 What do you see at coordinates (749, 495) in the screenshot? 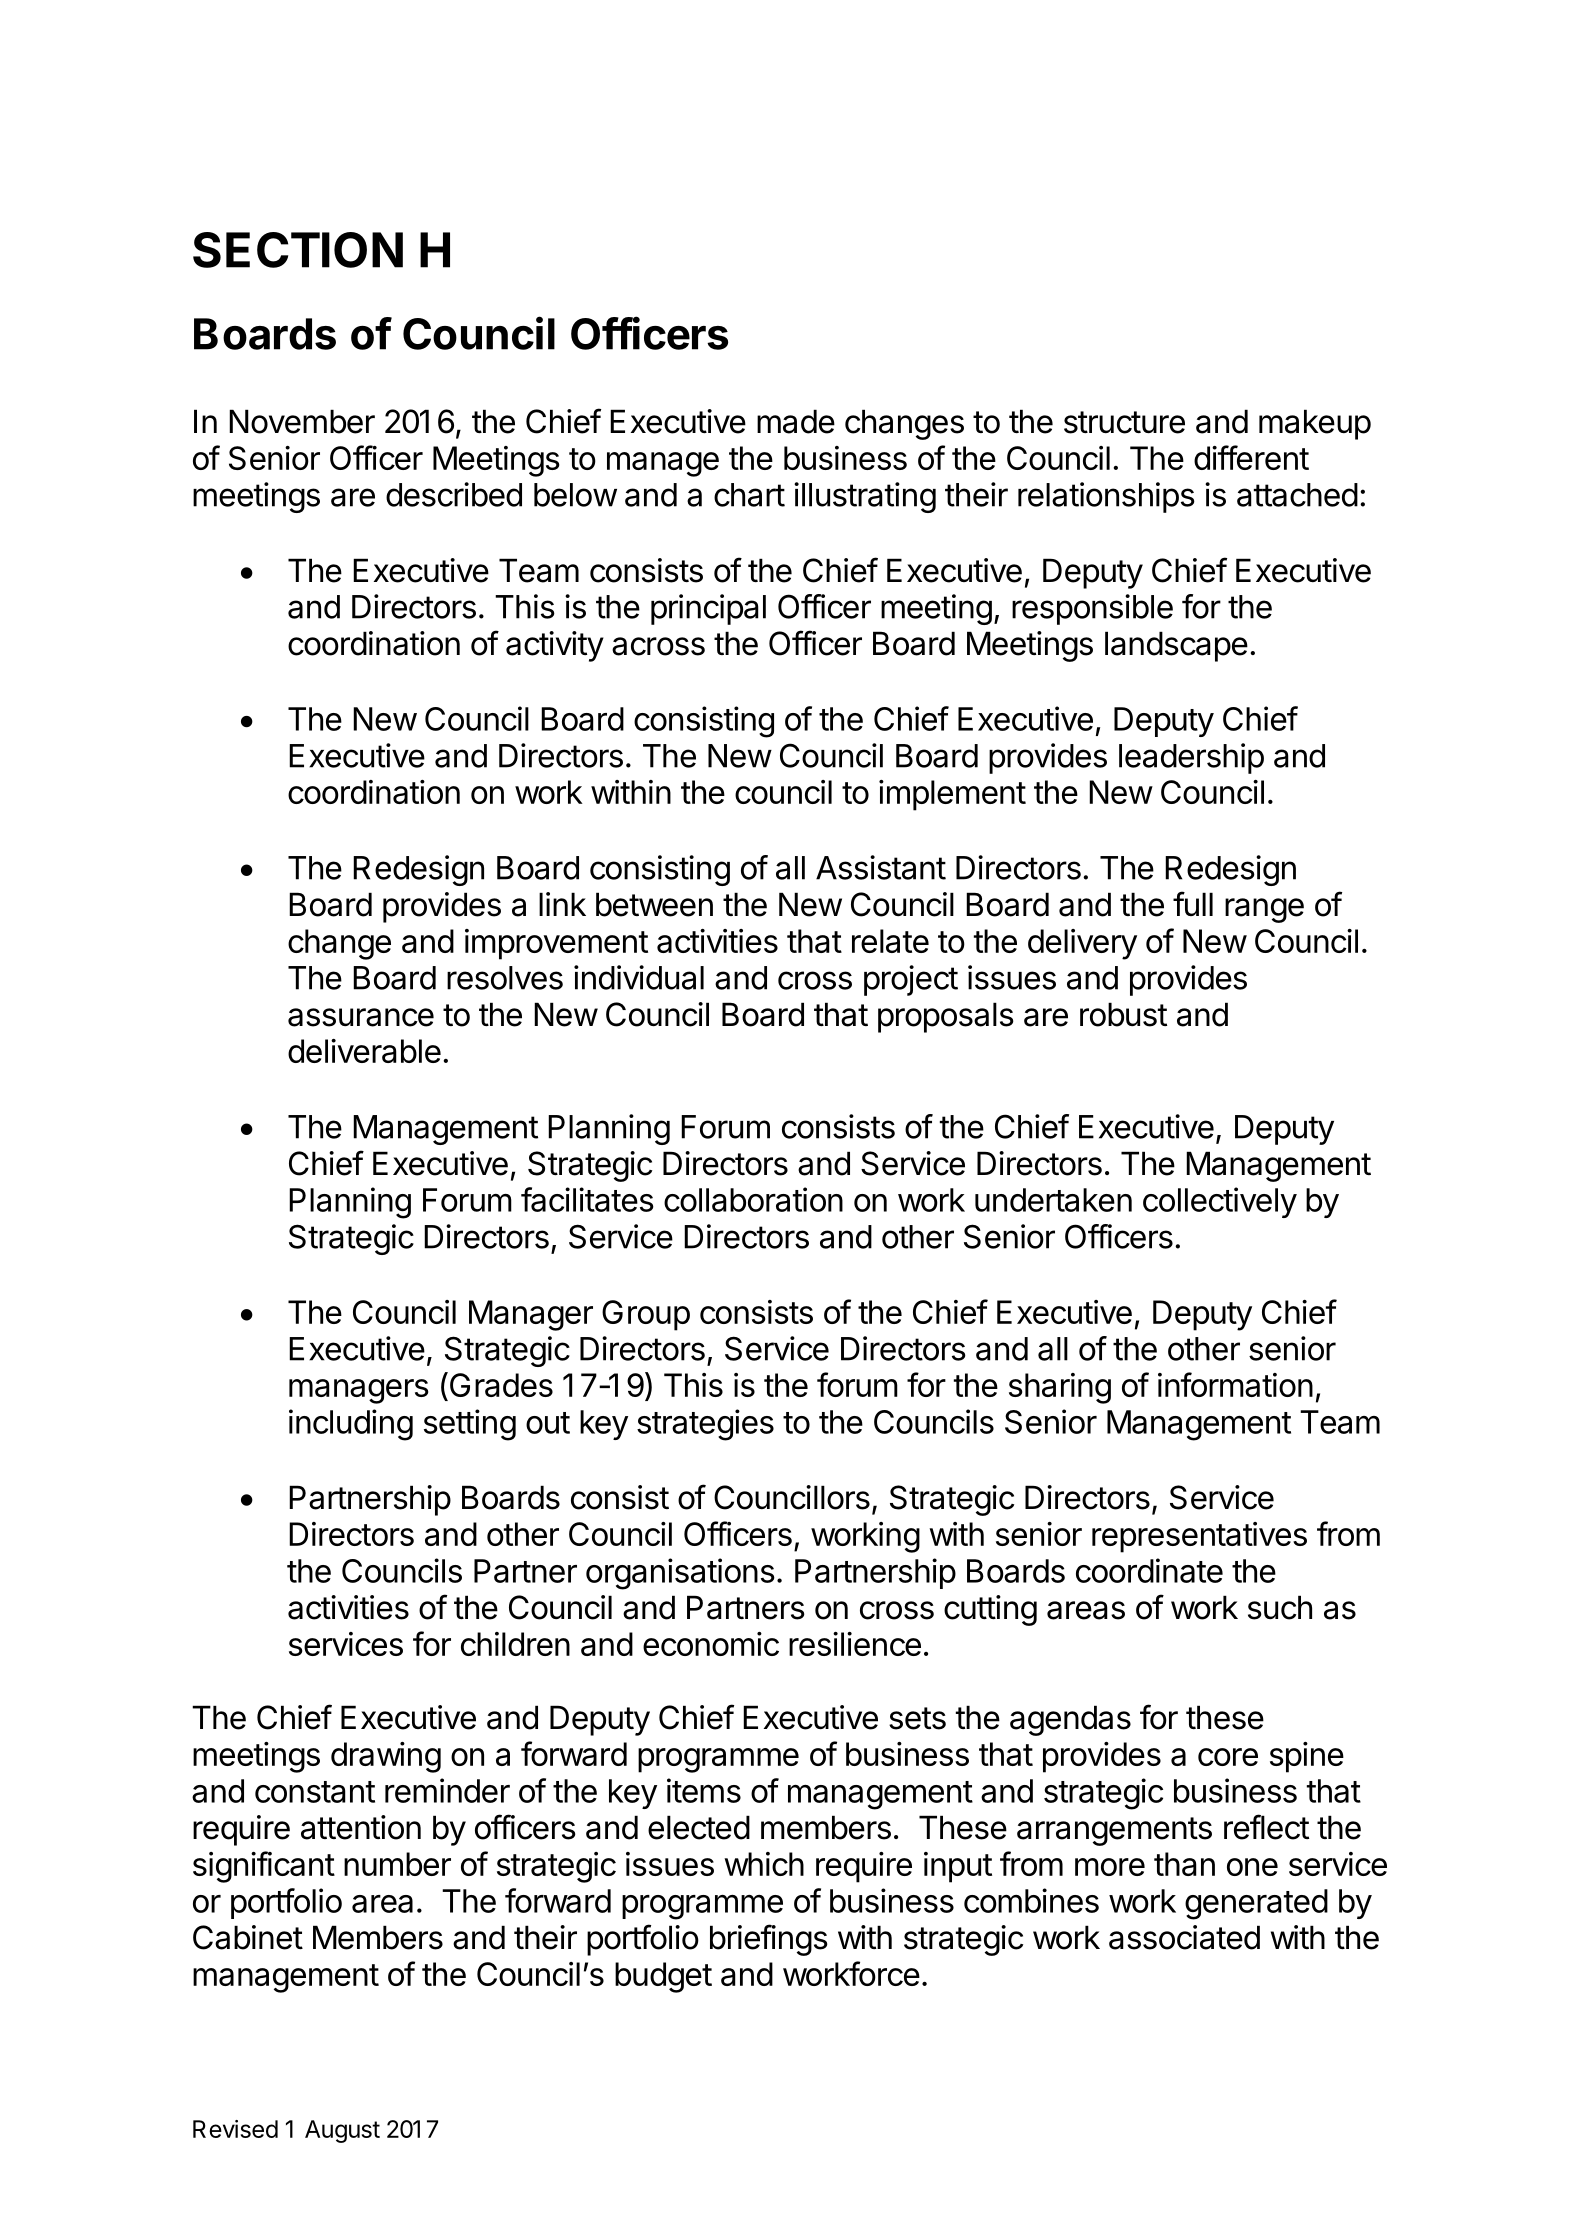
I see `chart` at bounding box center [749, 495].
